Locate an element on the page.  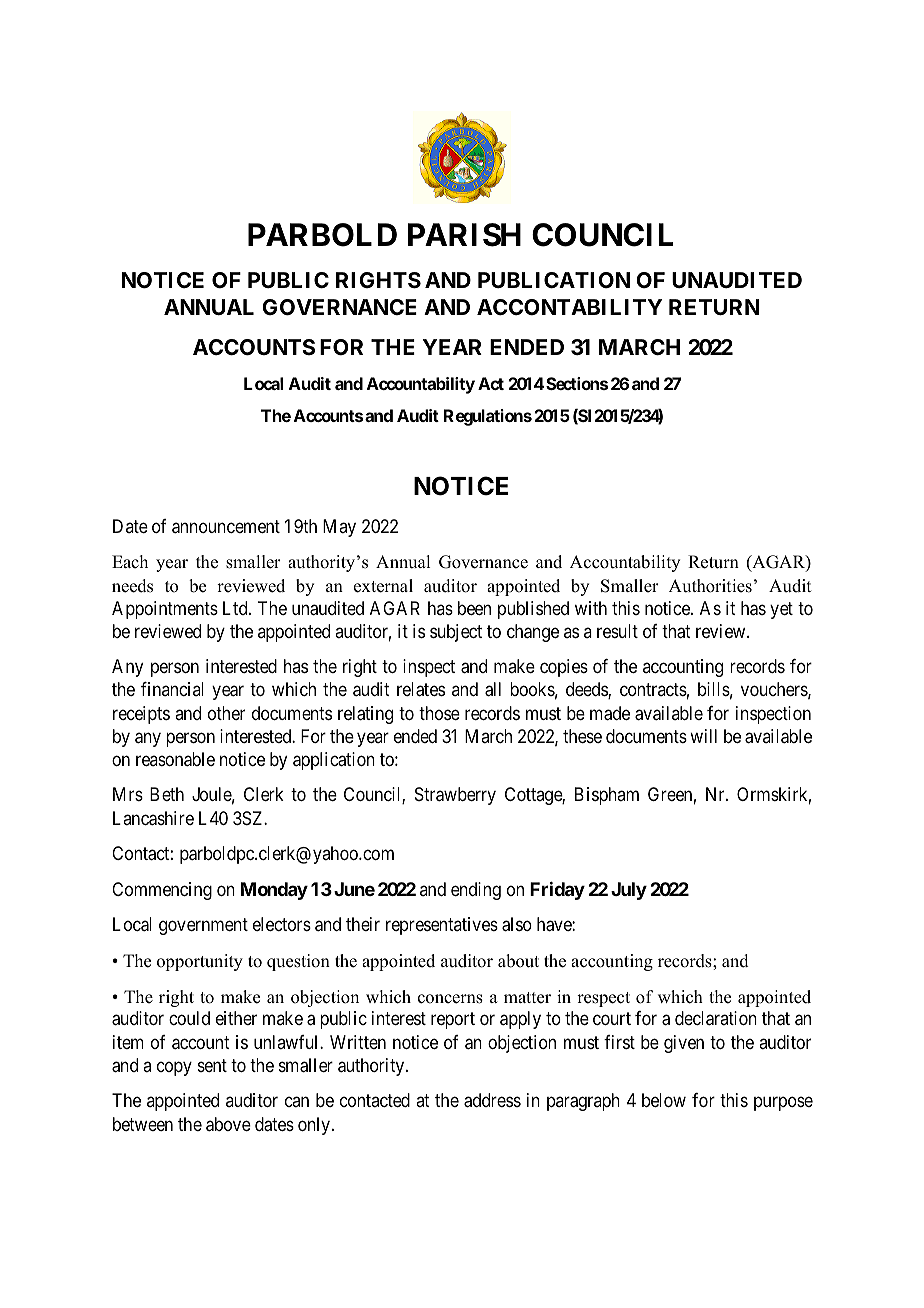
above is located at coordinates (228, 1124).
